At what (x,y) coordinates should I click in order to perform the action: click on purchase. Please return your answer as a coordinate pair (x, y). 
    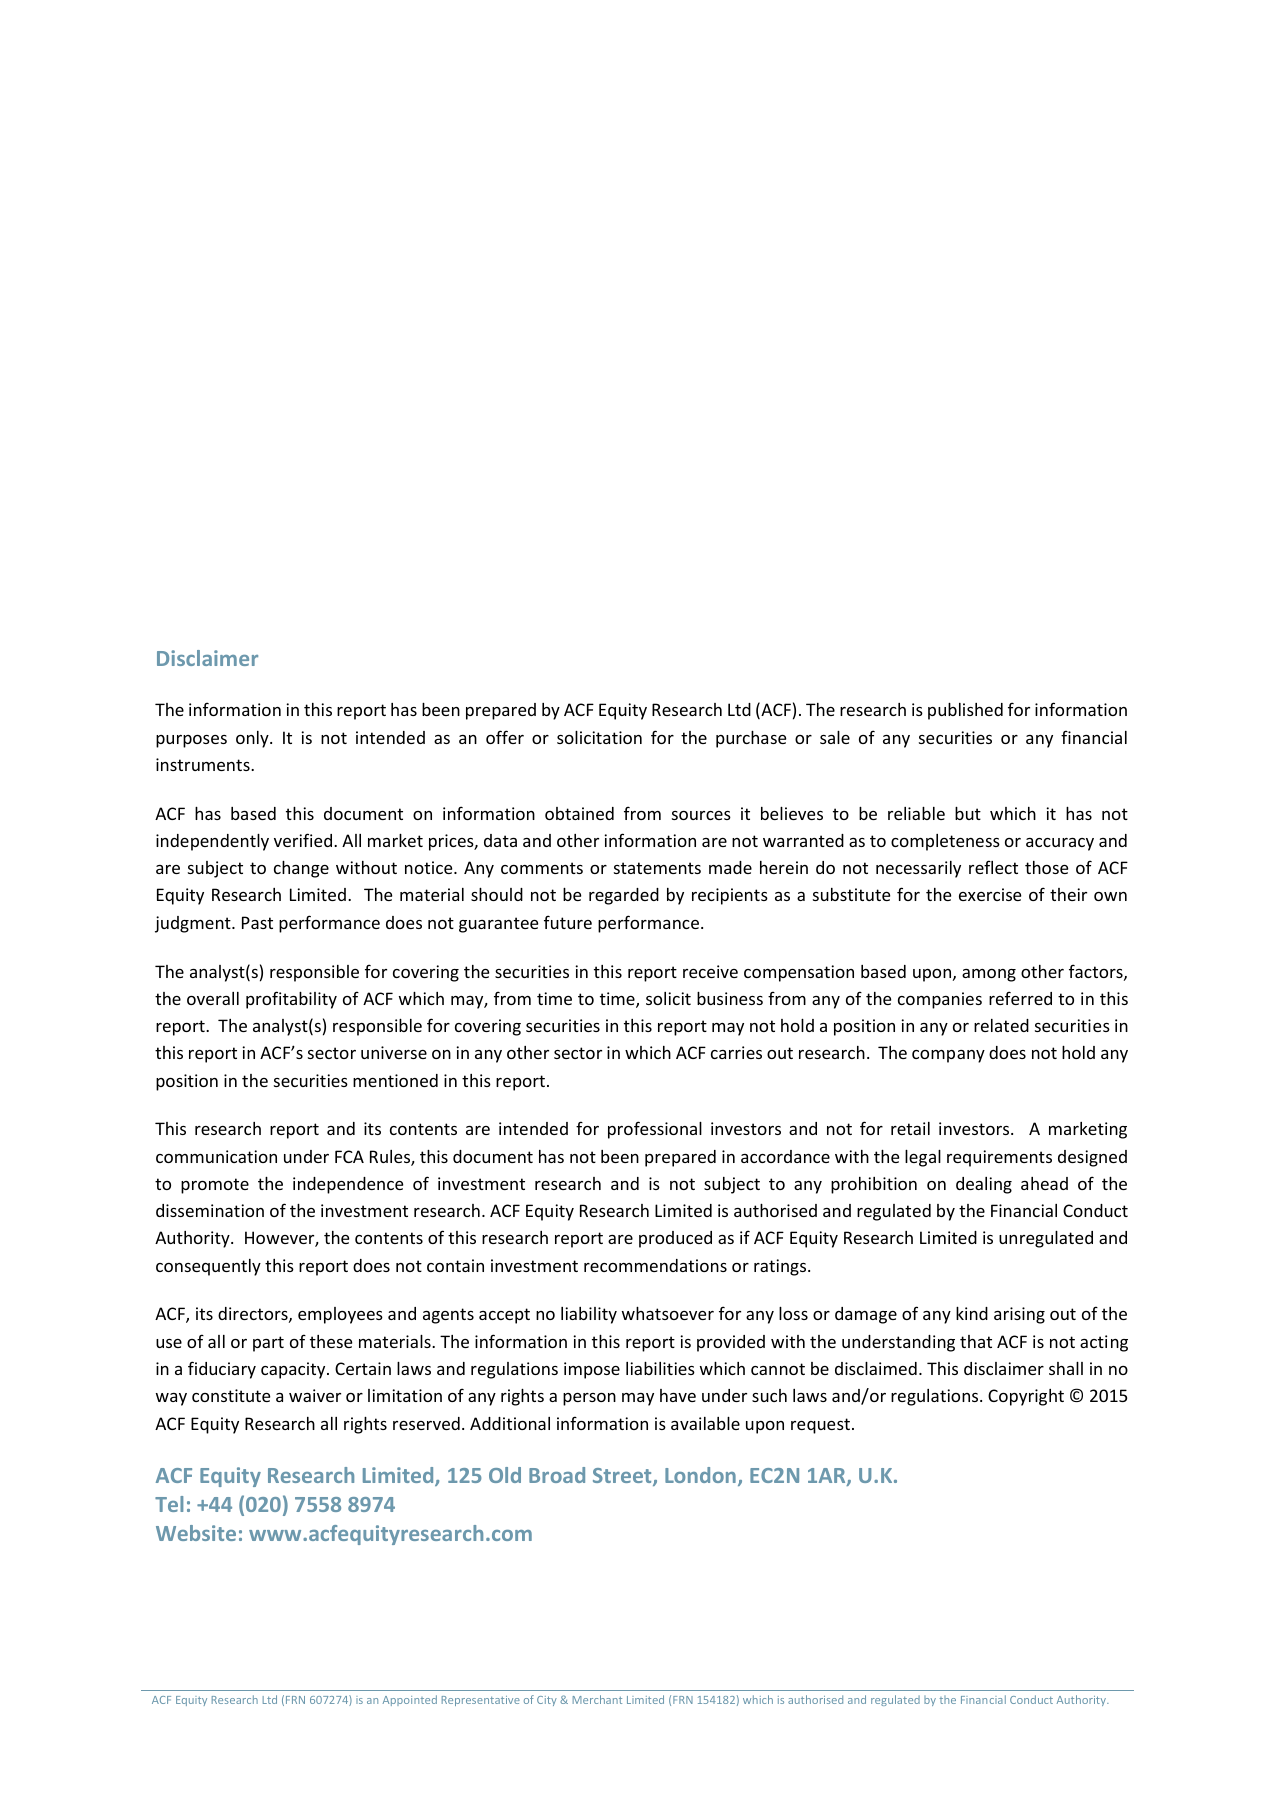
    Looking at the image, I should click on (751, 739).
